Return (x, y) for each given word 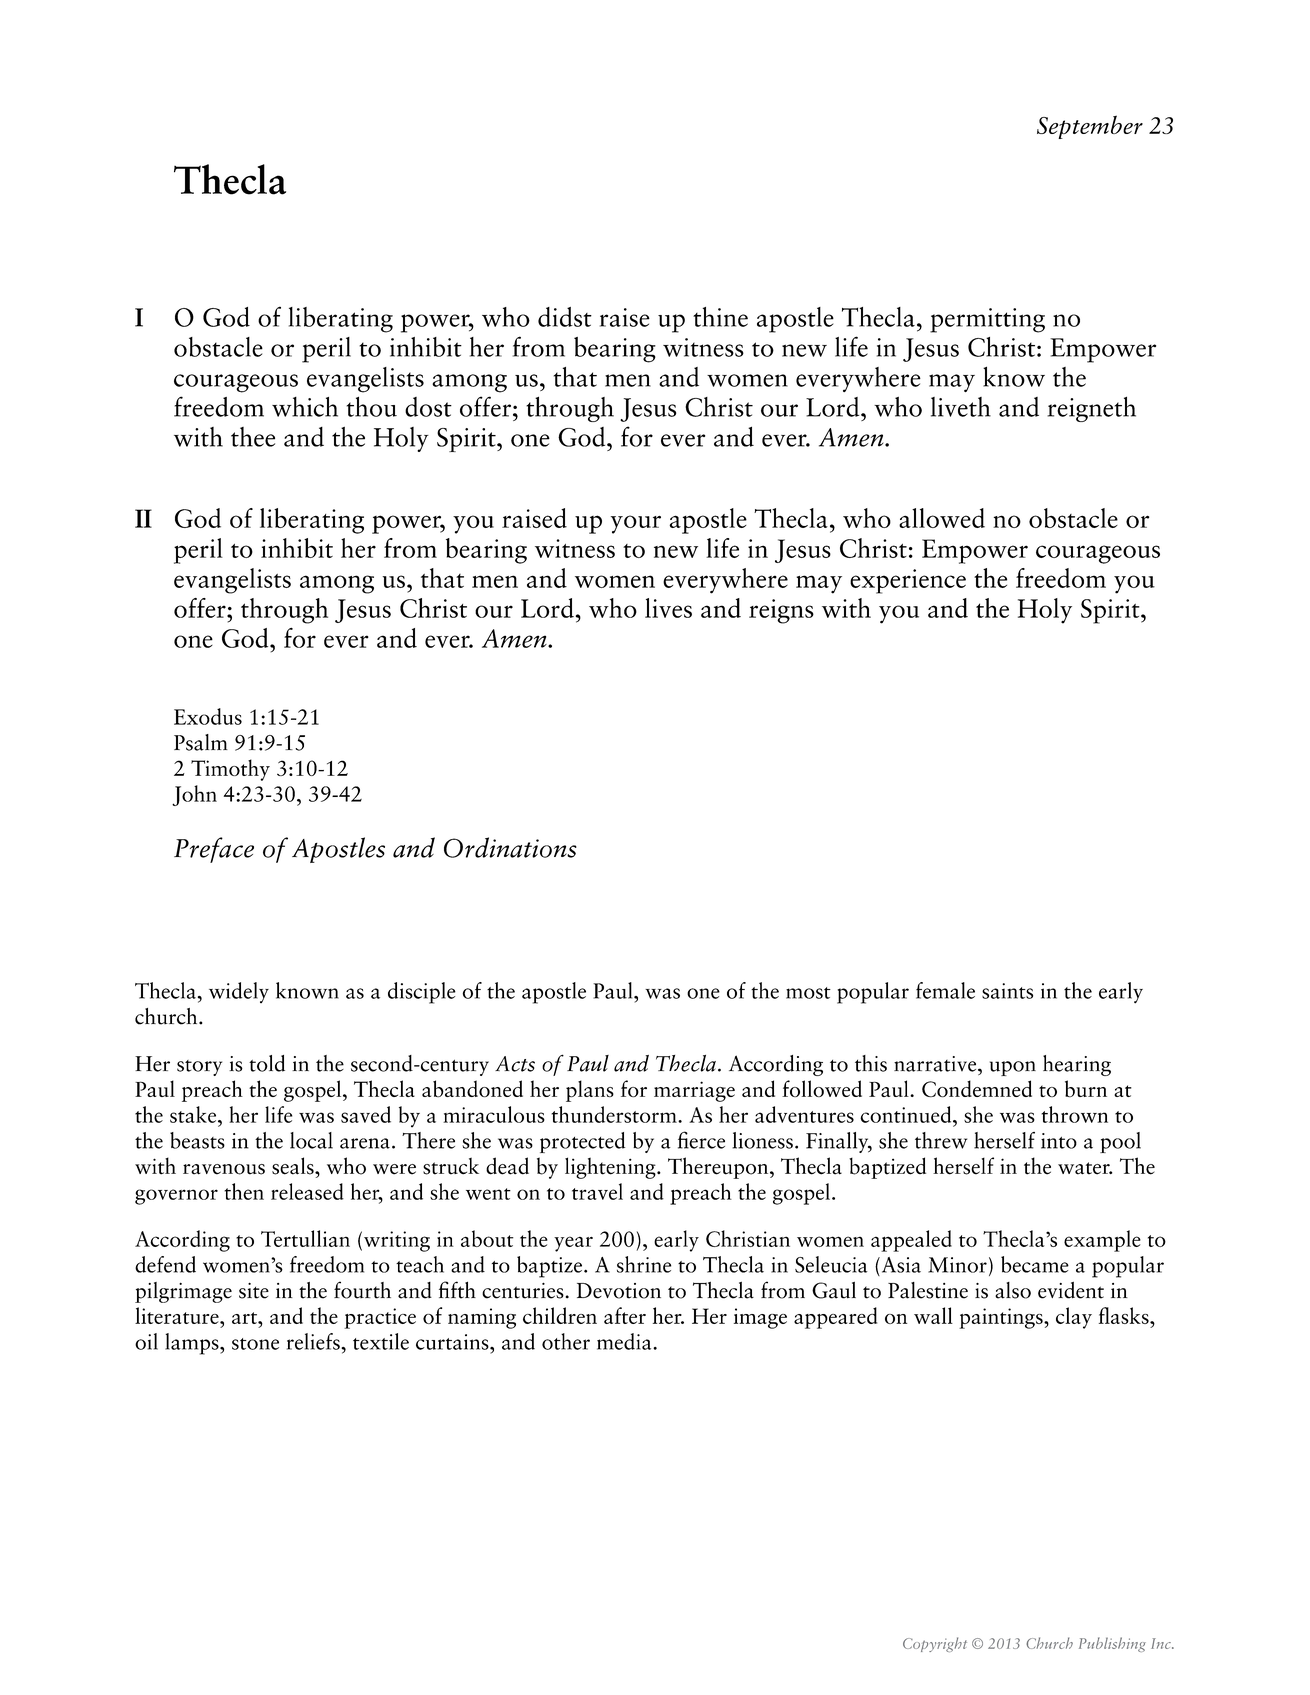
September (1090, 127)
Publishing (1112, 1644)
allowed (942, 518)
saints (1007, 991)
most (808, 993)
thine (720, 317)
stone (255, 1344)
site (254, 1291)
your (636, 524)
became (1035, 1264)
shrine (644, 1264)
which (305, 407)
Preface (214, 850)
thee (253, 437)
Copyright (935, 1644)
